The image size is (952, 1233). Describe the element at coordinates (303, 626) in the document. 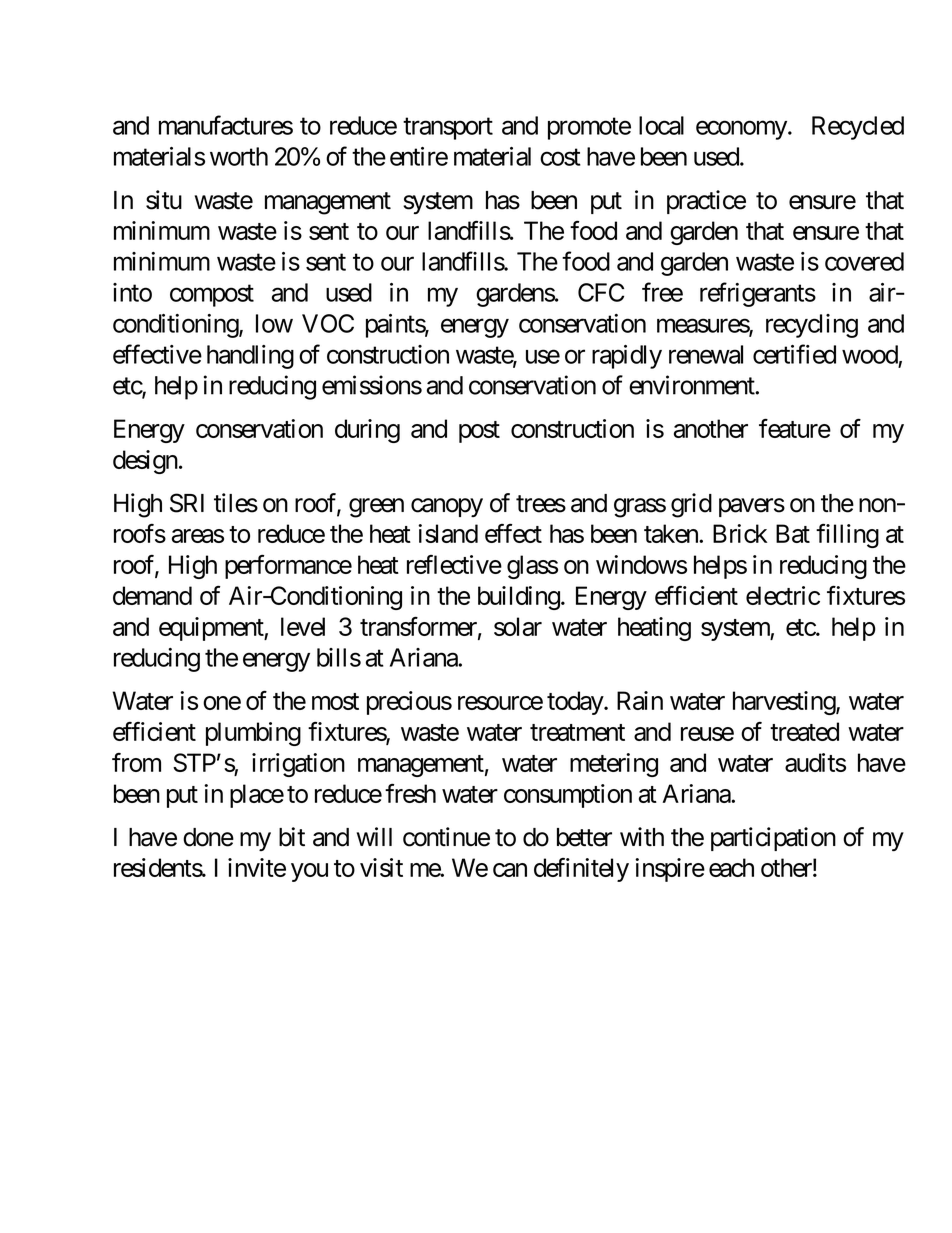

I see `level` at that location.
